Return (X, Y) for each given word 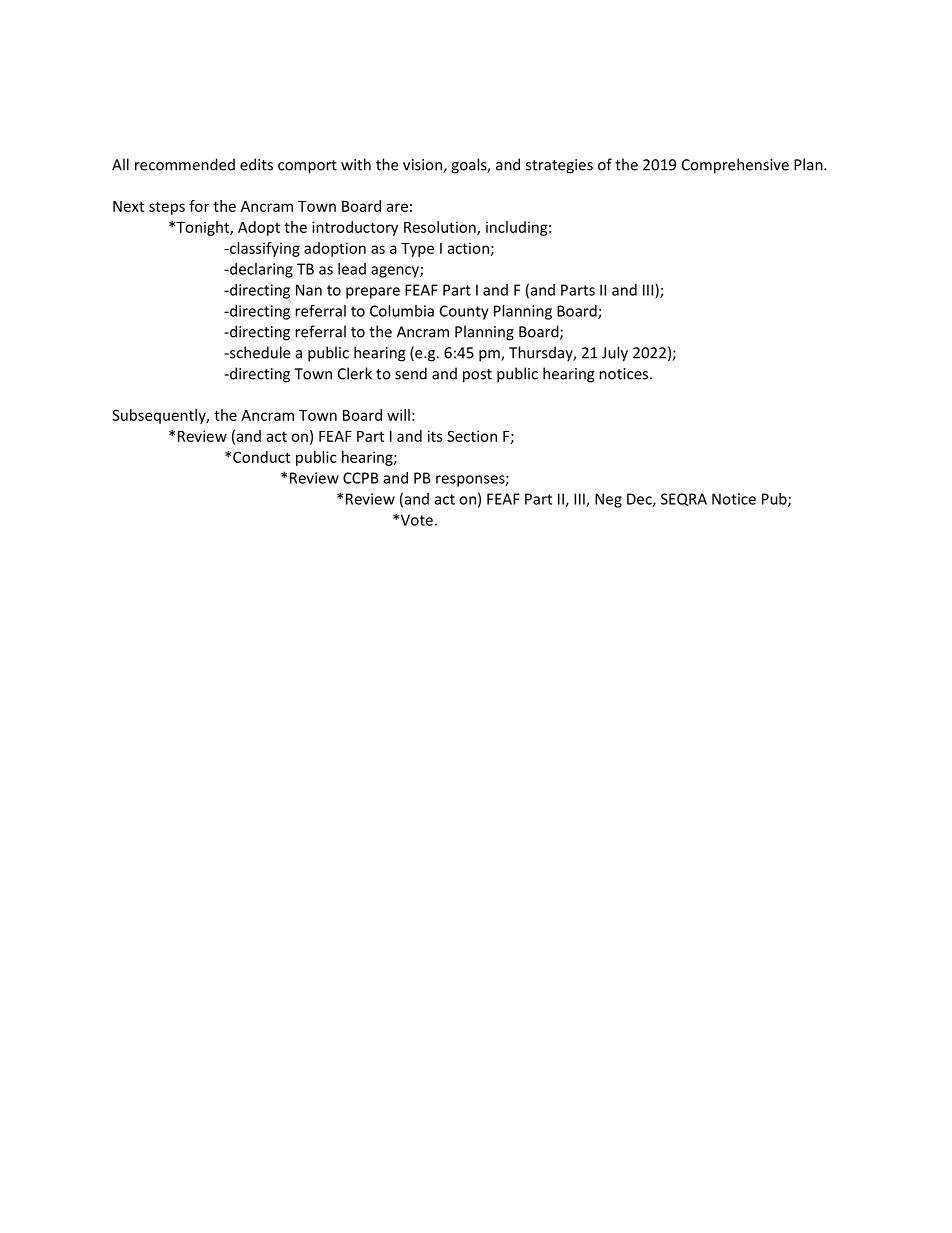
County (464, 312)
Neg (608, 500)
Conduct (261, 457)
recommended (185, 164)
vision (423, 166)
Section (472, 436)
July (615, 354)
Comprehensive (735, 166)
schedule (258, 352)
